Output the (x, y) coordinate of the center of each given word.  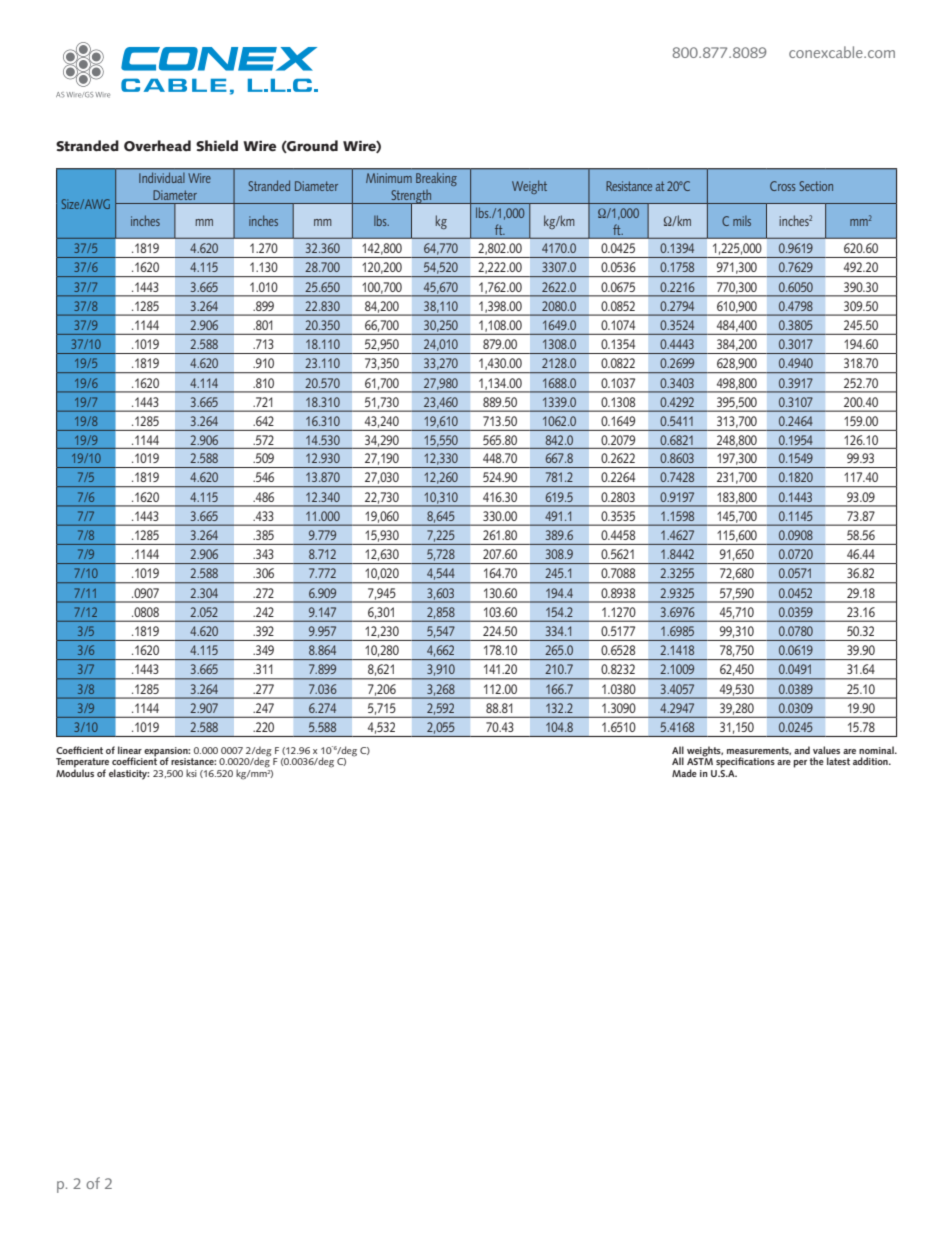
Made (684, 773)
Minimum (389, 178)
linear (130, 750)
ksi (191, 773)
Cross (782, 186)
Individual (161, 178)
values (826, 750)
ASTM (700, 760)
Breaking (436, 179)
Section (816, 186)
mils (742, 221)
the (817, 761)
